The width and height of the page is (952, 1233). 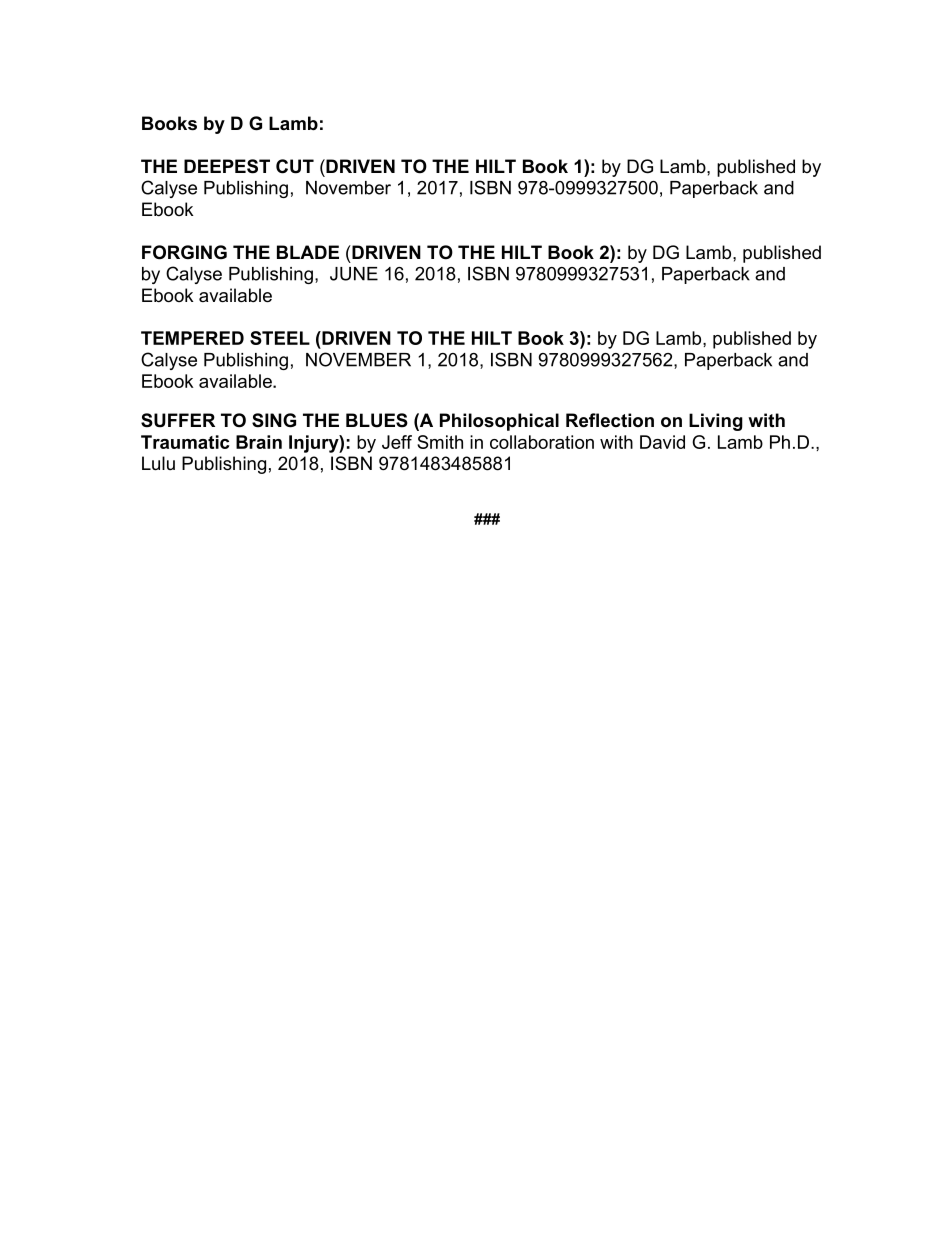 What do you see at coordinates (259, 442) in the page?
I see `Brain` at bounding box center [259, 442].
